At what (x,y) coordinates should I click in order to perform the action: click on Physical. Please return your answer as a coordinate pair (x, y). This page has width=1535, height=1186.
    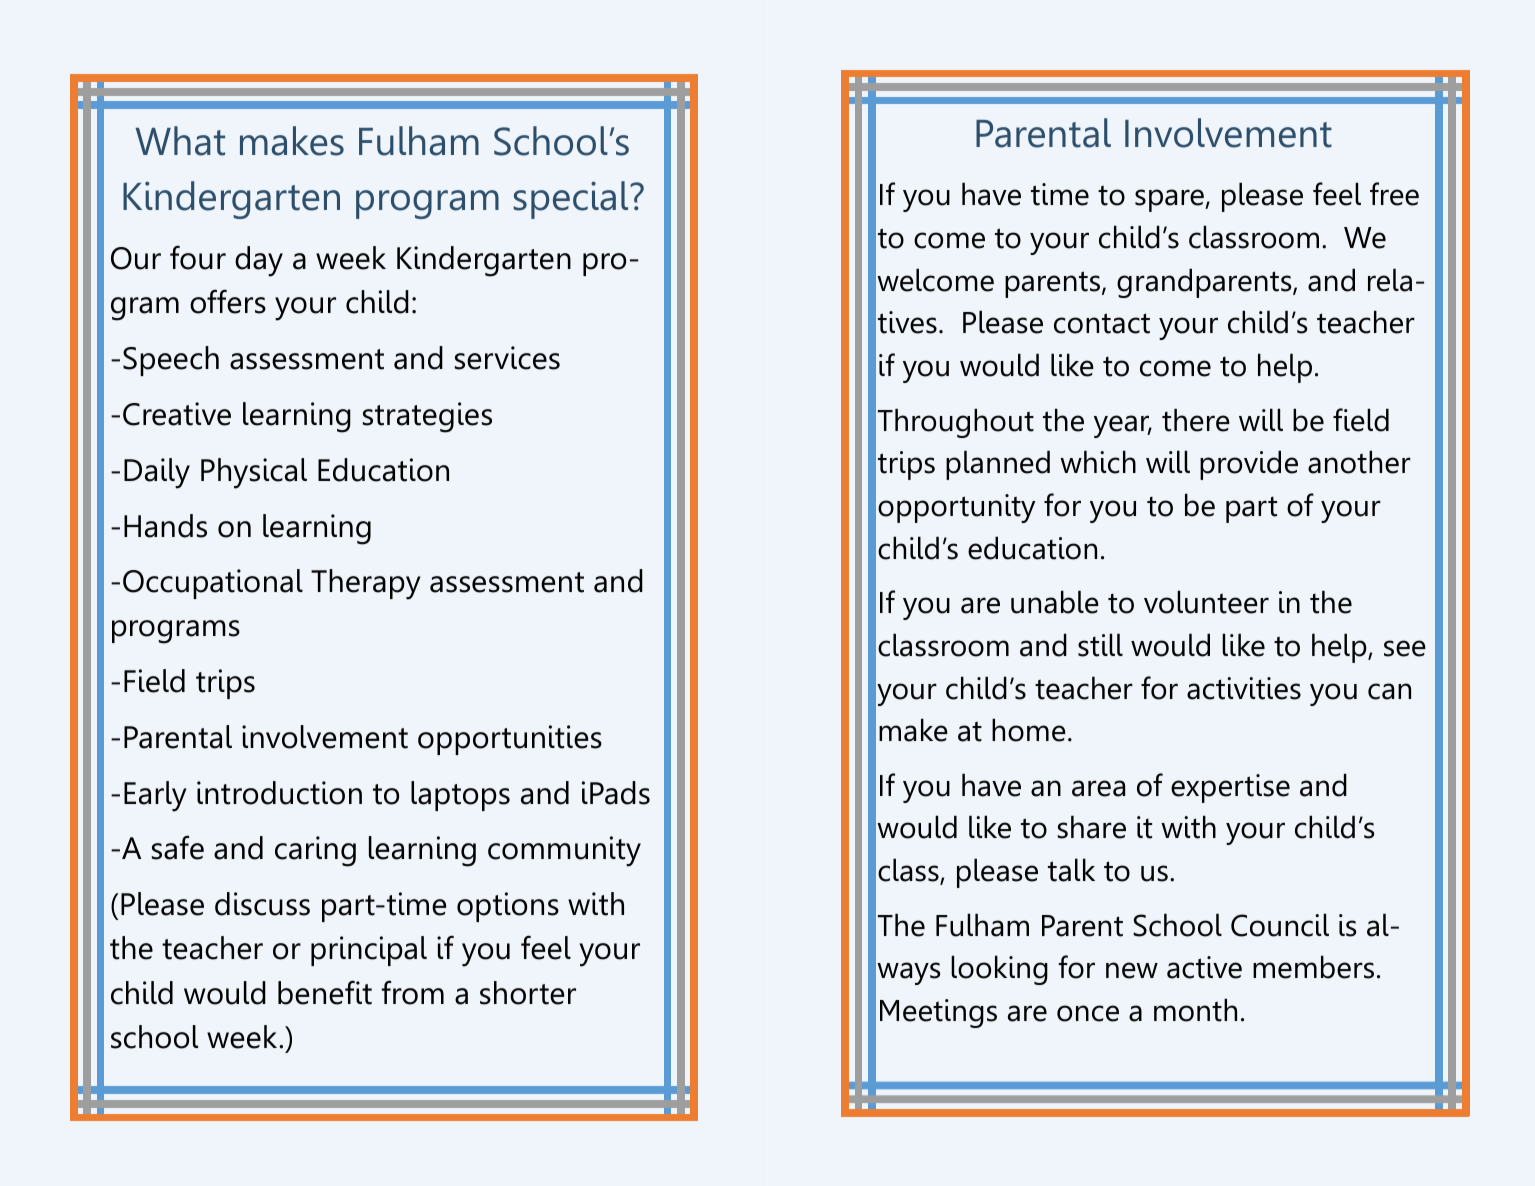
    Looking at the image, I should click on (254, 473).
